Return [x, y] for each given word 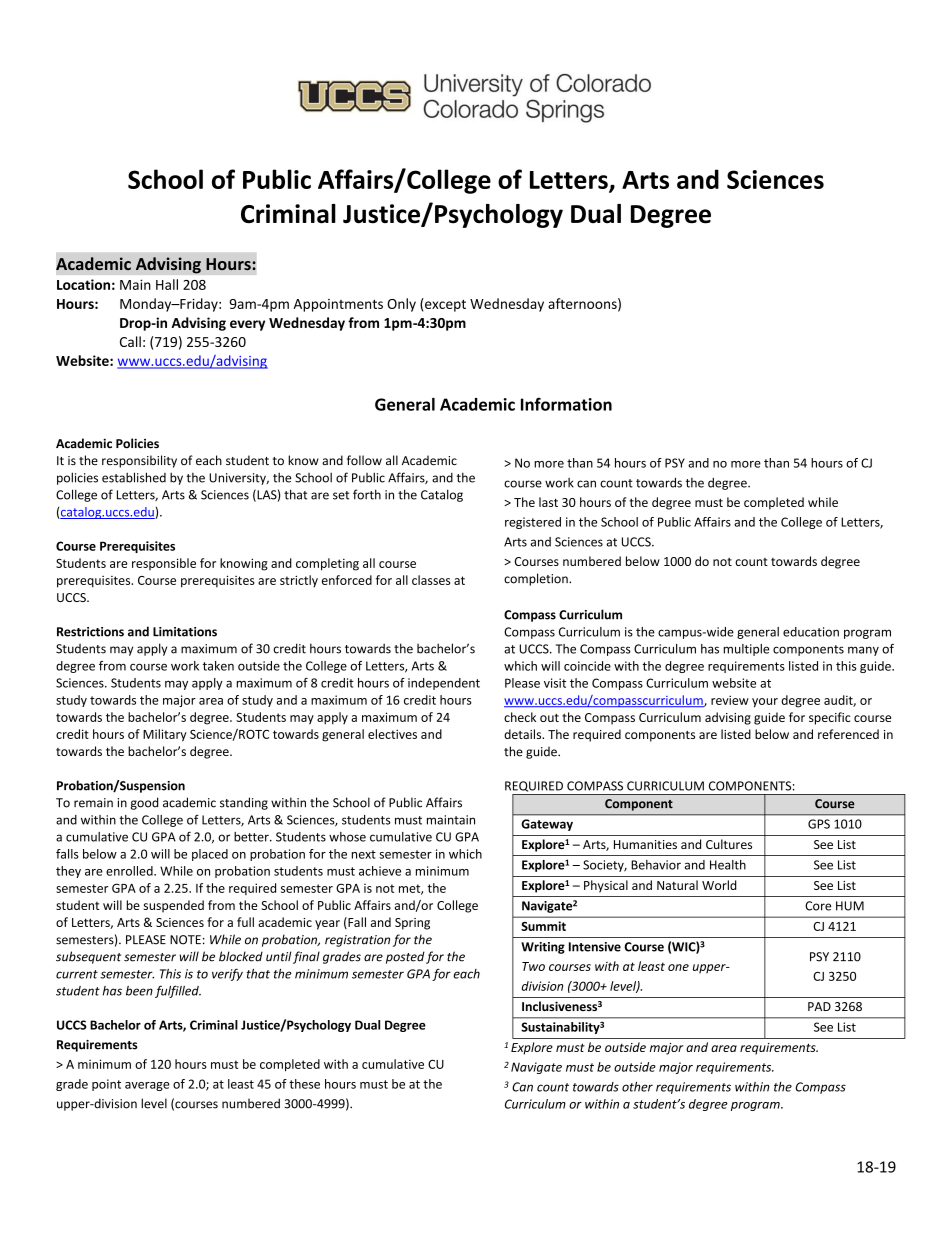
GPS [819, 824]
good [144, 803]
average [147, 1086]
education [811, 632]
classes [431, 580]
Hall [167, 284]
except [444, 305]
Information [566, 404]
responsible [164, 564]
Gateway [547, 825]
